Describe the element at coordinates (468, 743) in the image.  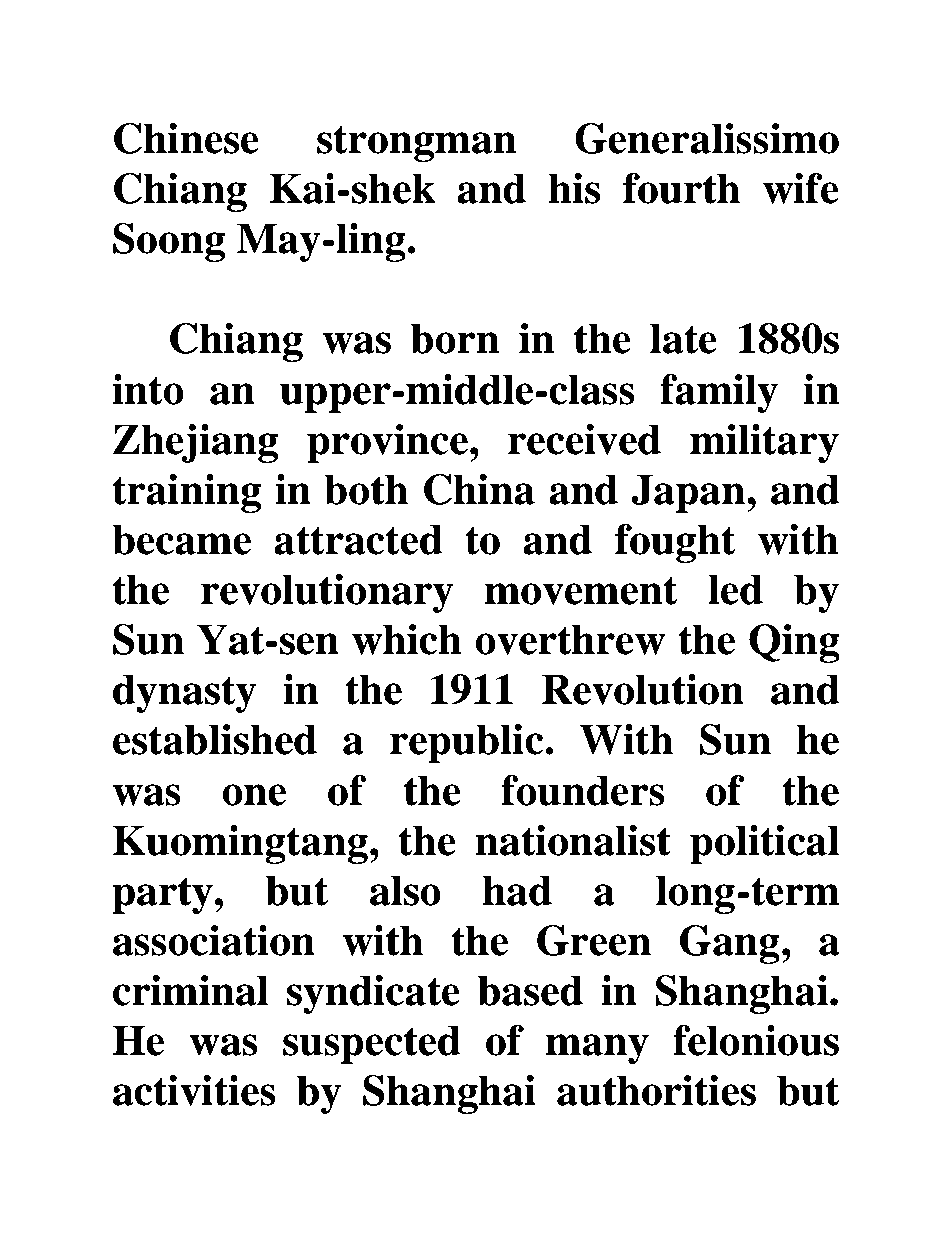
I see `republic` at that location.
